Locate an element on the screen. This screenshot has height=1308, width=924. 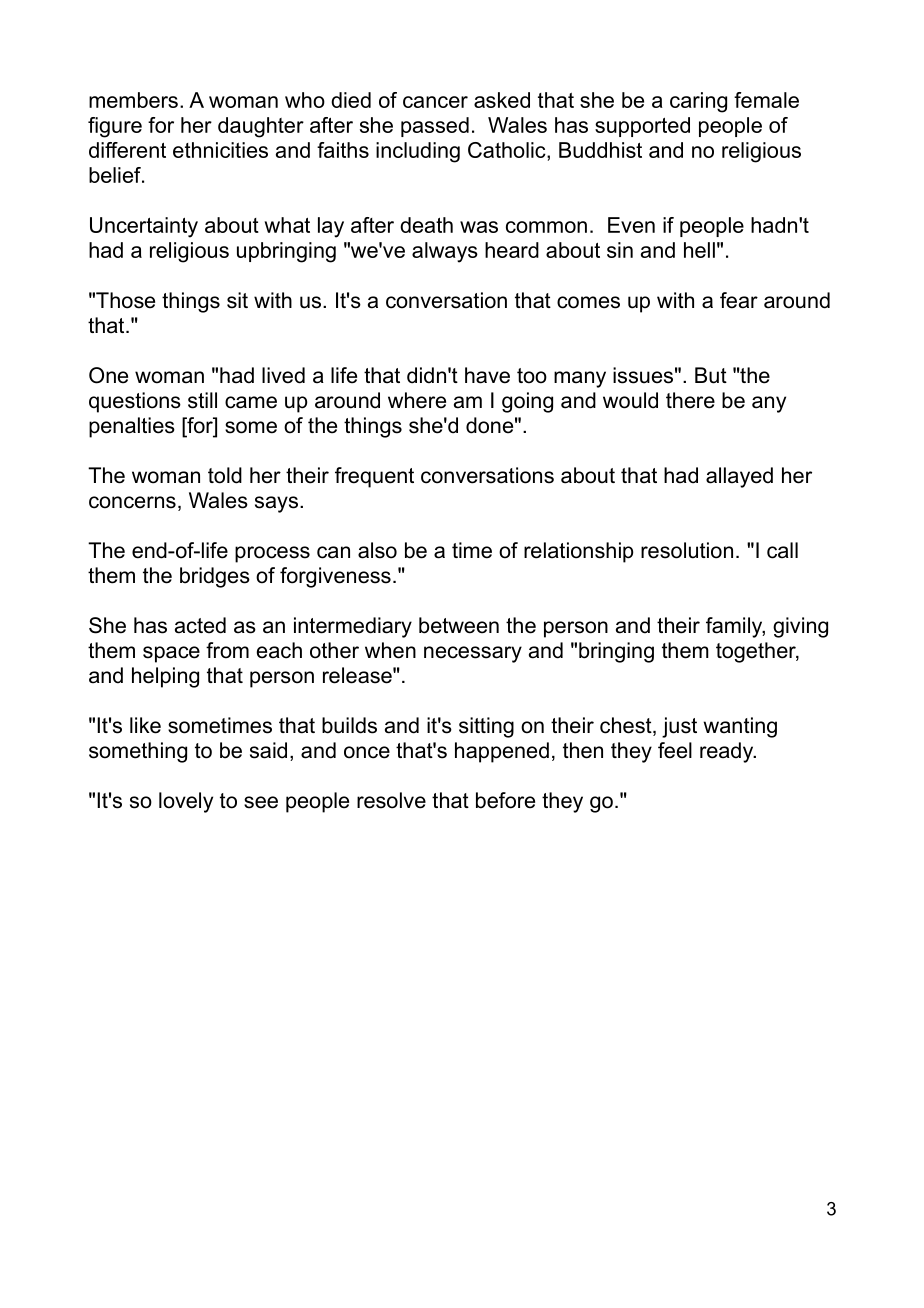
But is located at coordinates (711, 375).
